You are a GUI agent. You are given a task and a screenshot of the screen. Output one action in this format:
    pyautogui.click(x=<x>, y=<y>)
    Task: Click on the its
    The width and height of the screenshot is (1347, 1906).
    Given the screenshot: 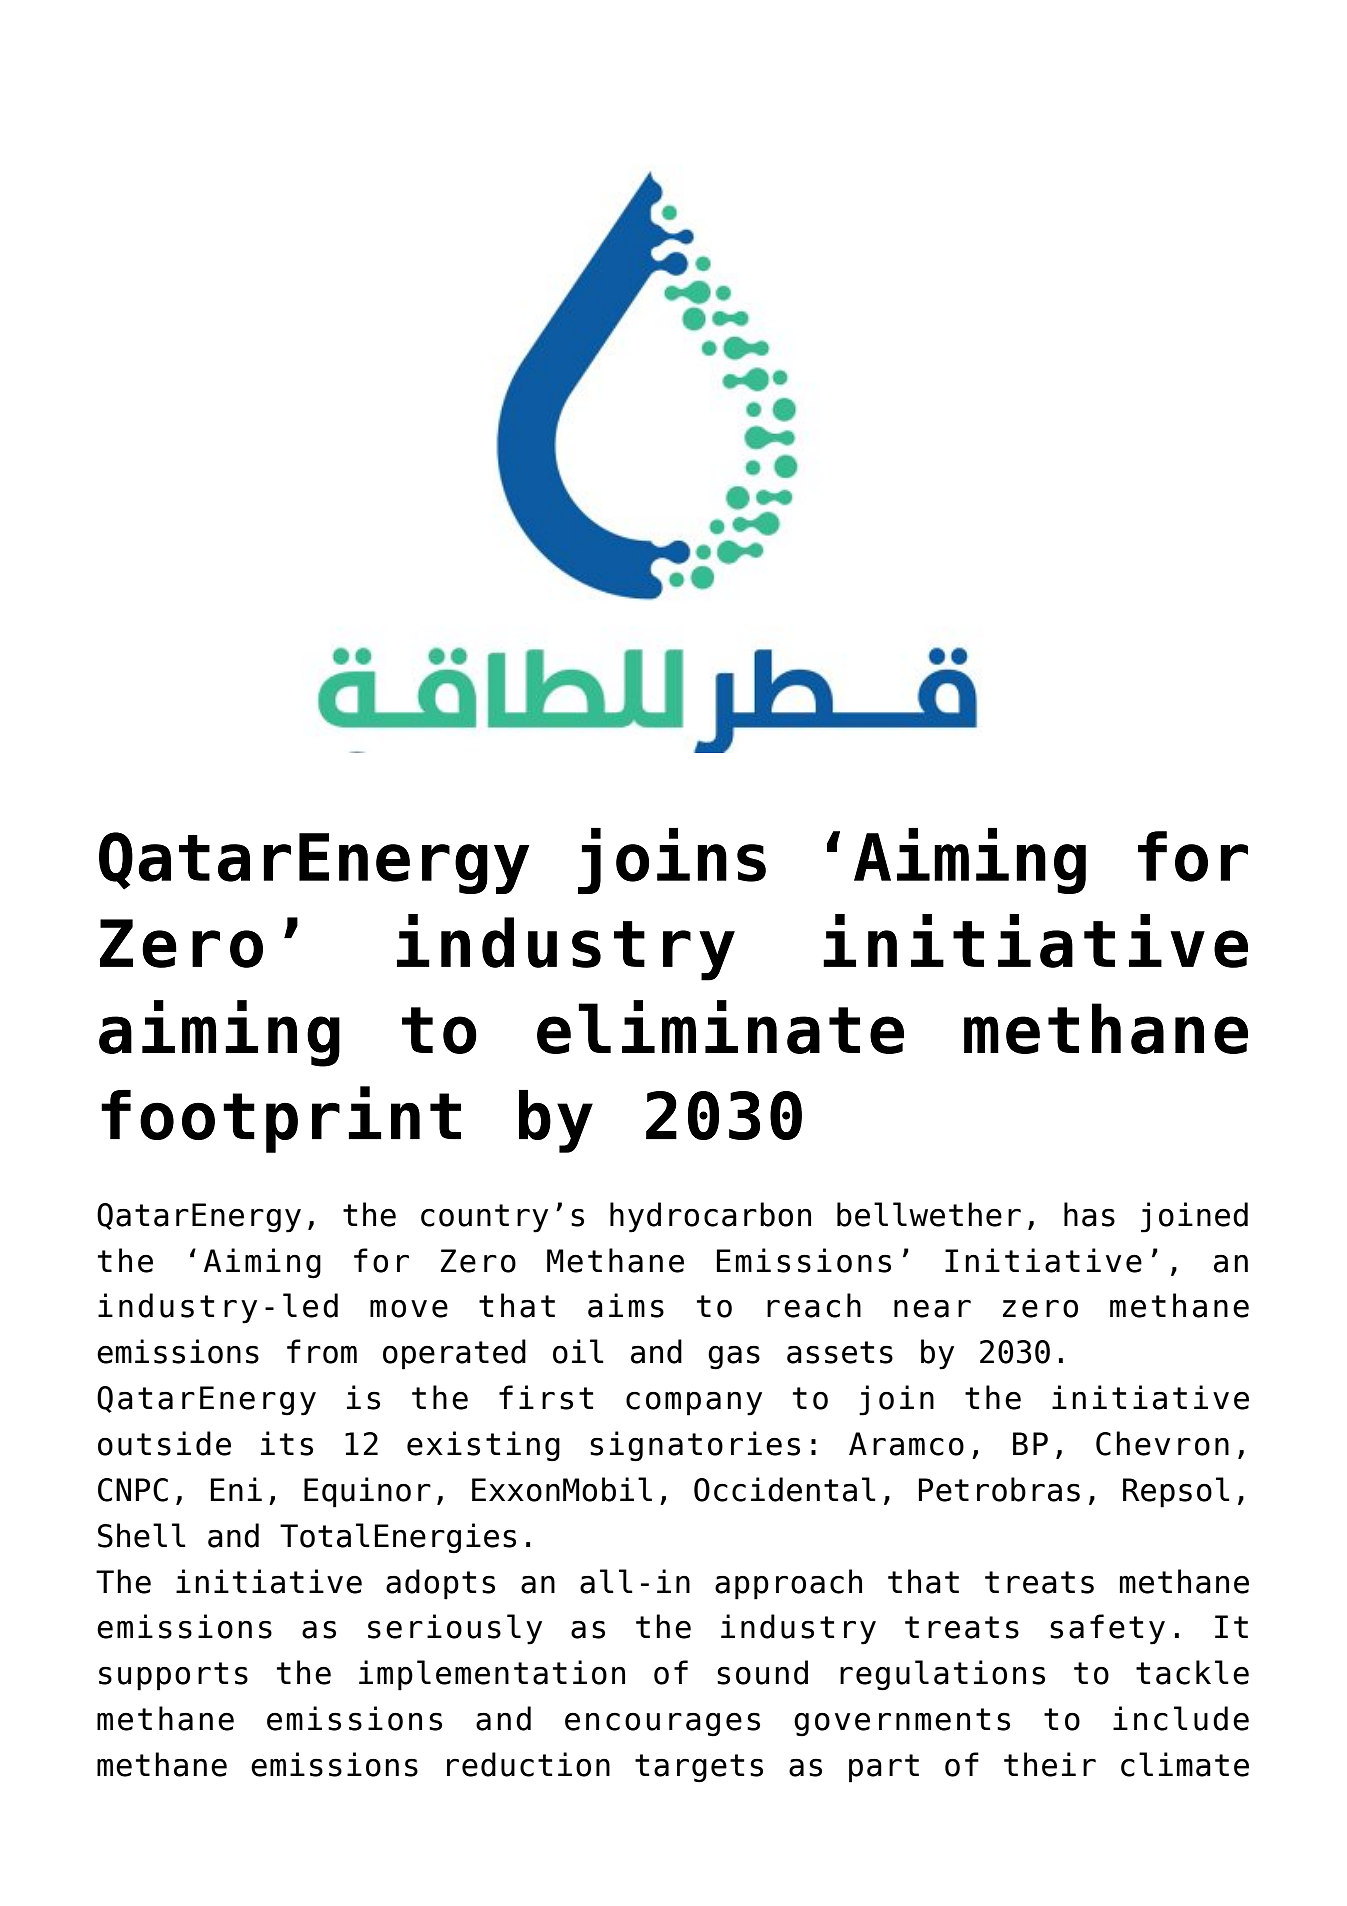 What is the action you would take?
    pyautogui.click(x=287, y=1443)
